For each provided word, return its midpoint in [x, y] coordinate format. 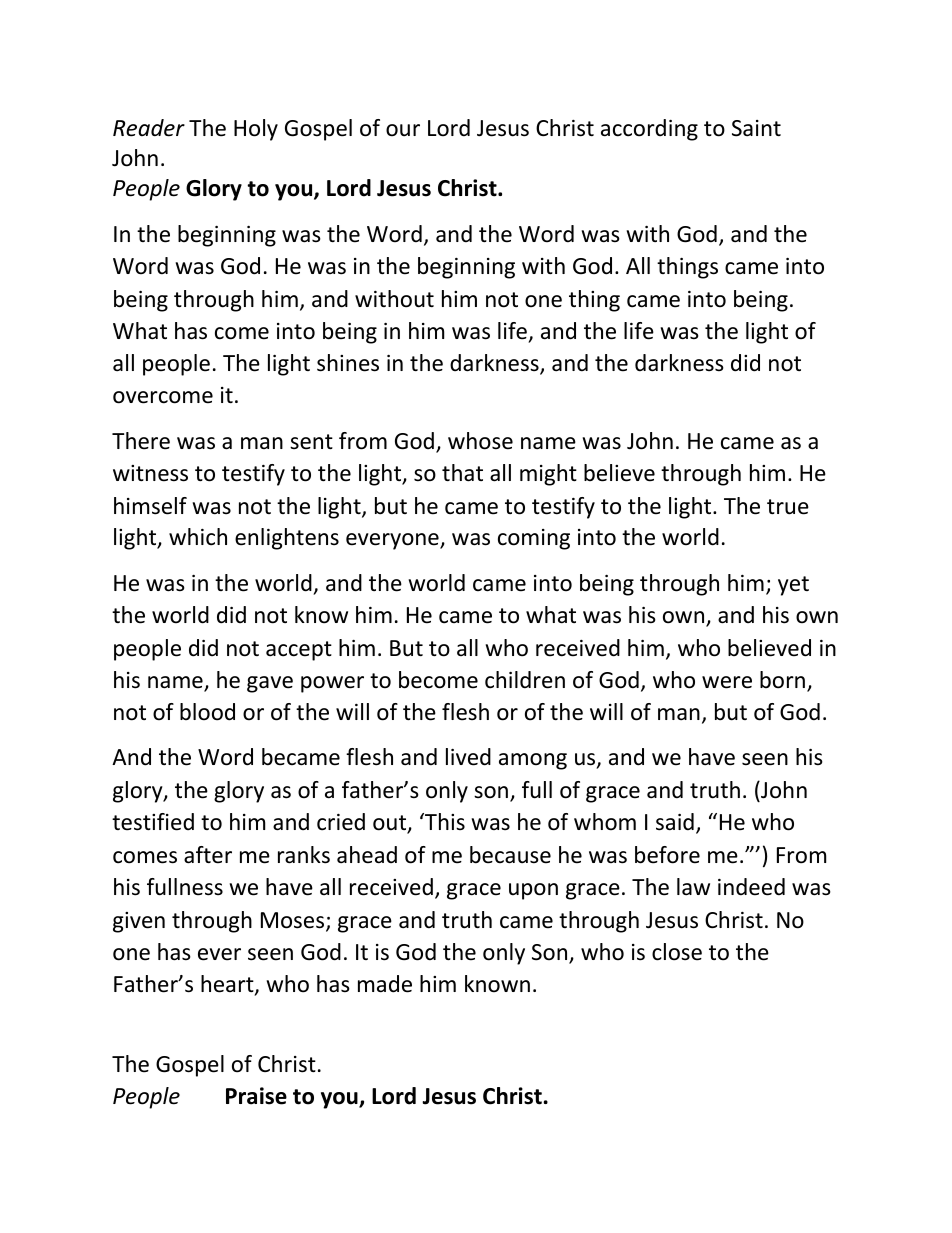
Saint [756, 128]
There [141, 441]
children [525, 680]
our [403, 130]
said [675, 822]
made [385, 984]
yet [793, 586]
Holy [256, 130]
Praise [256, 1096]
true [788, 507]
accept [299, 651]
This [444, 821]
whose [480, 441]
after [208, 855]
